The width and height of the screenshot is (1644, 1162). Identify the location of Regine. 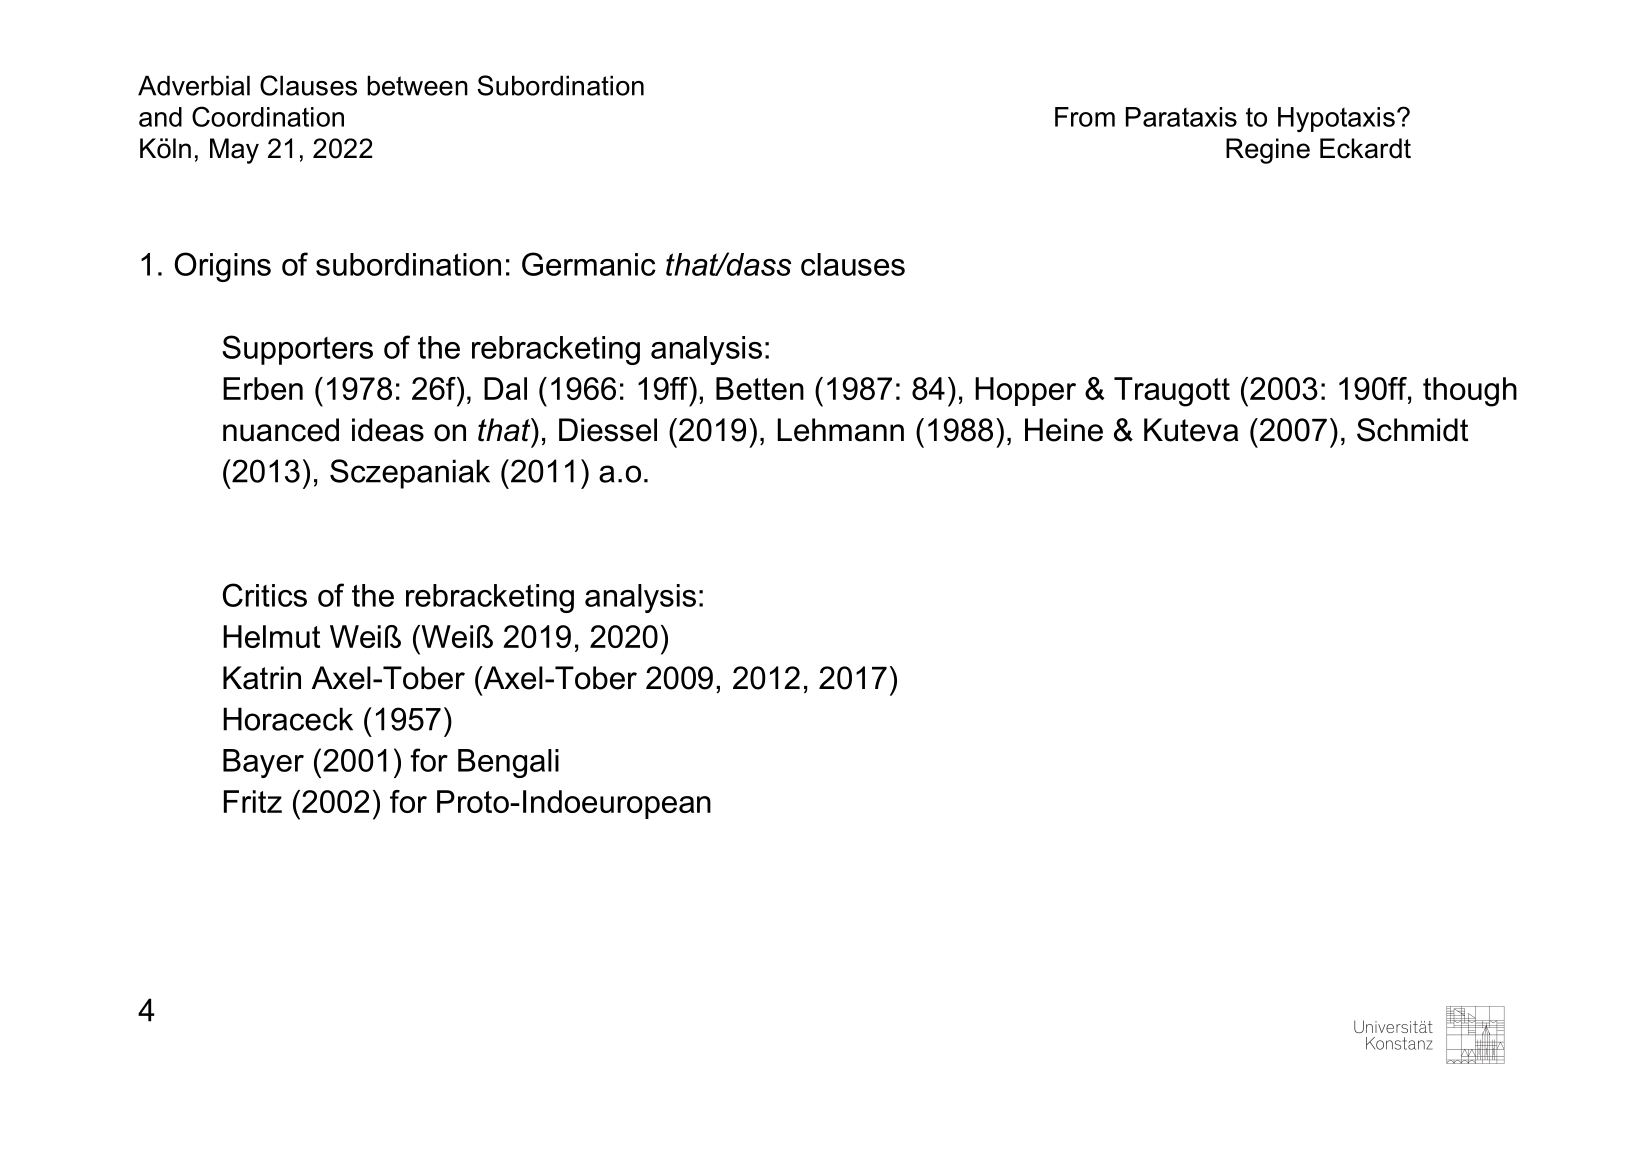
(1268, 151).
